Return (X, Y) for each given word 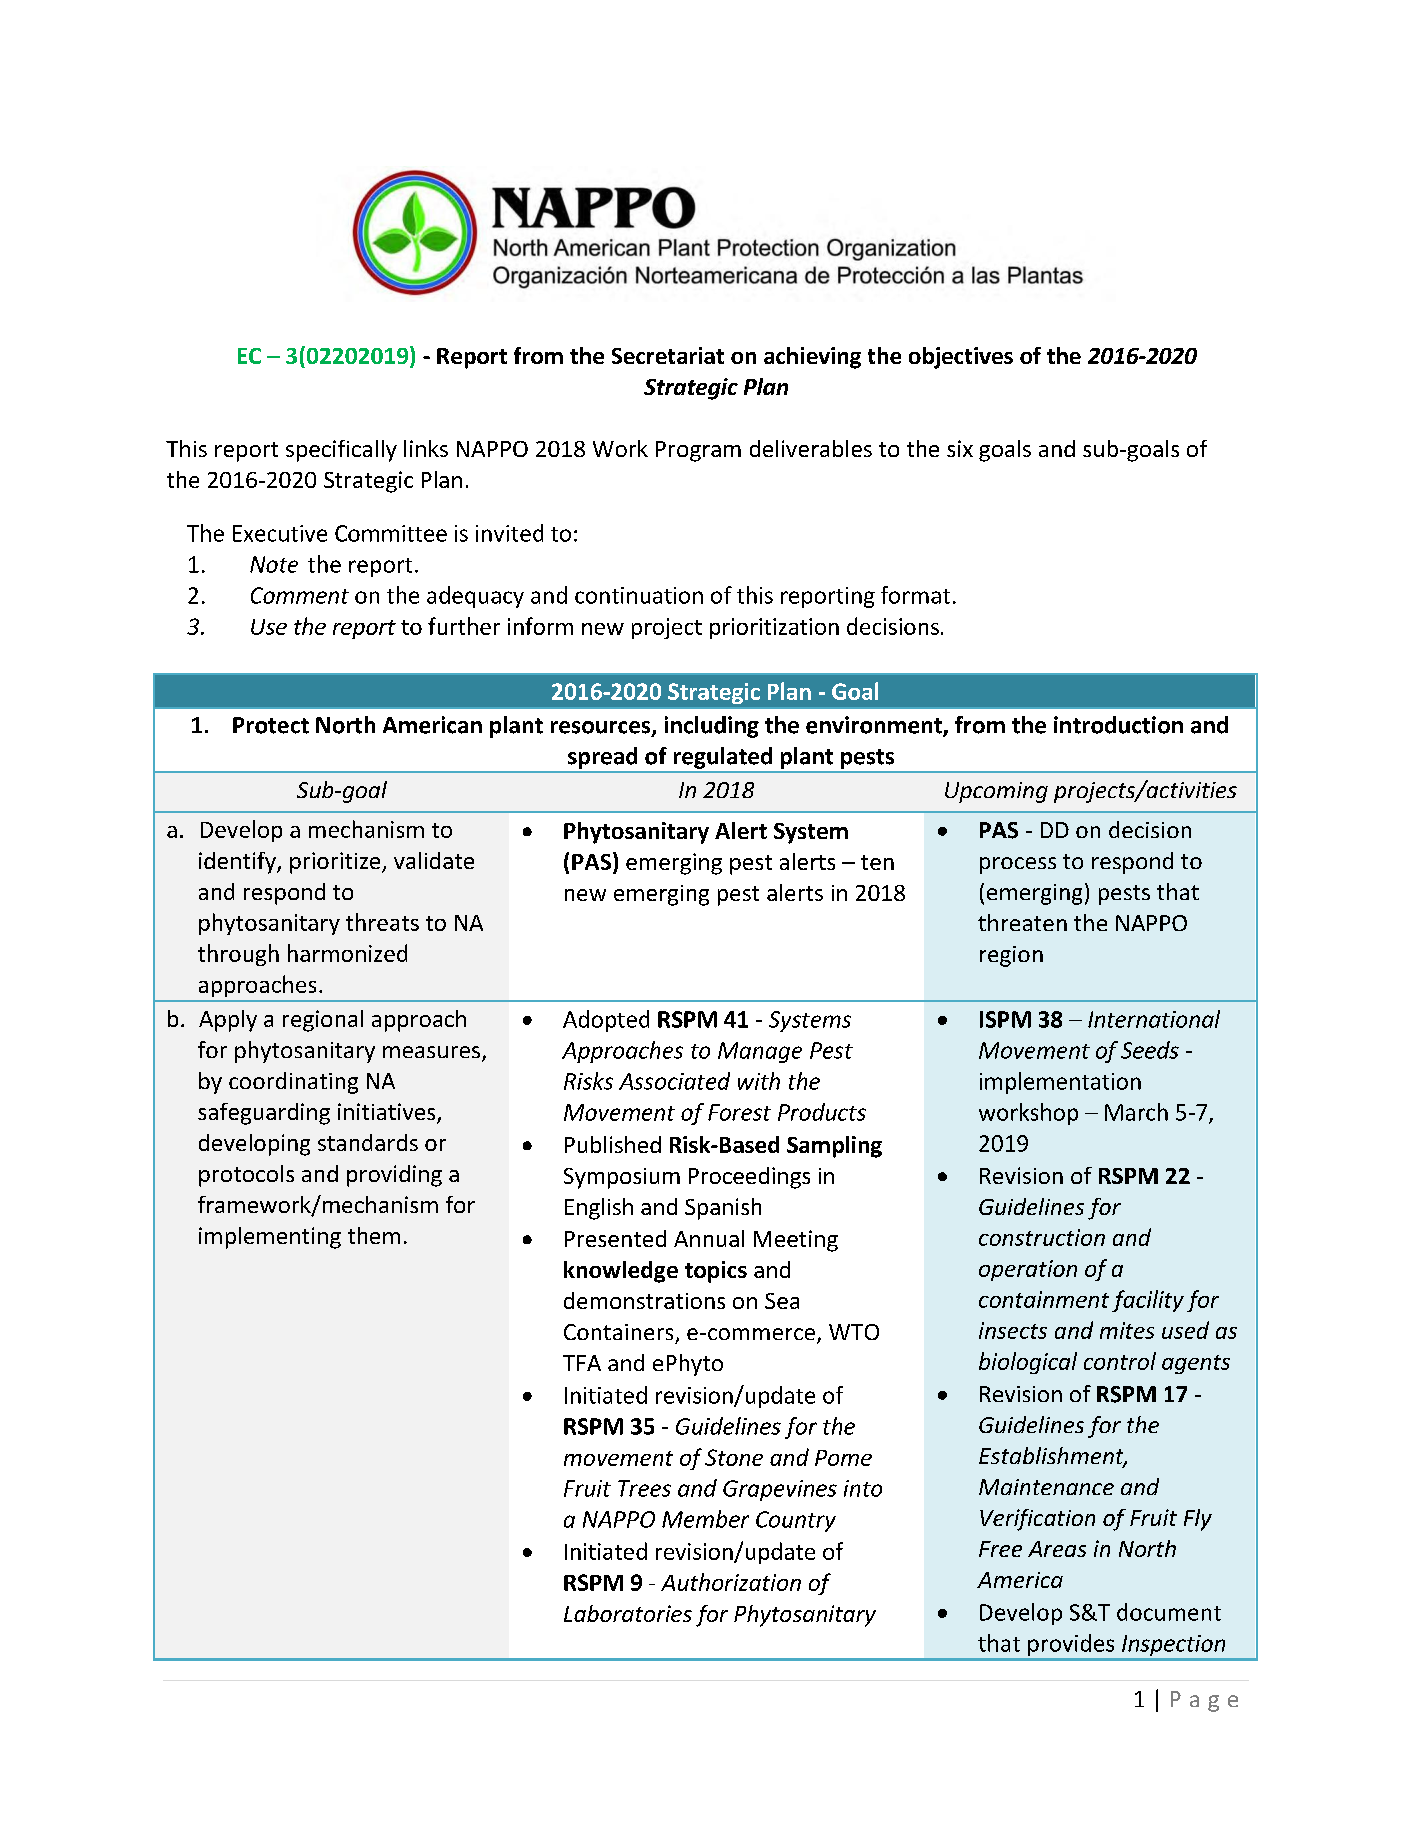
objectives (961, 358)
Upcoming (996, 792)
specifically (341, 451)
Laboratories (628, 1613)
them (374, 1235)
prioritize (336, 863)
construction (1042, 1237)
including (712, 727)
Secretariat (668, 355)
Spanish (723, 1209)
